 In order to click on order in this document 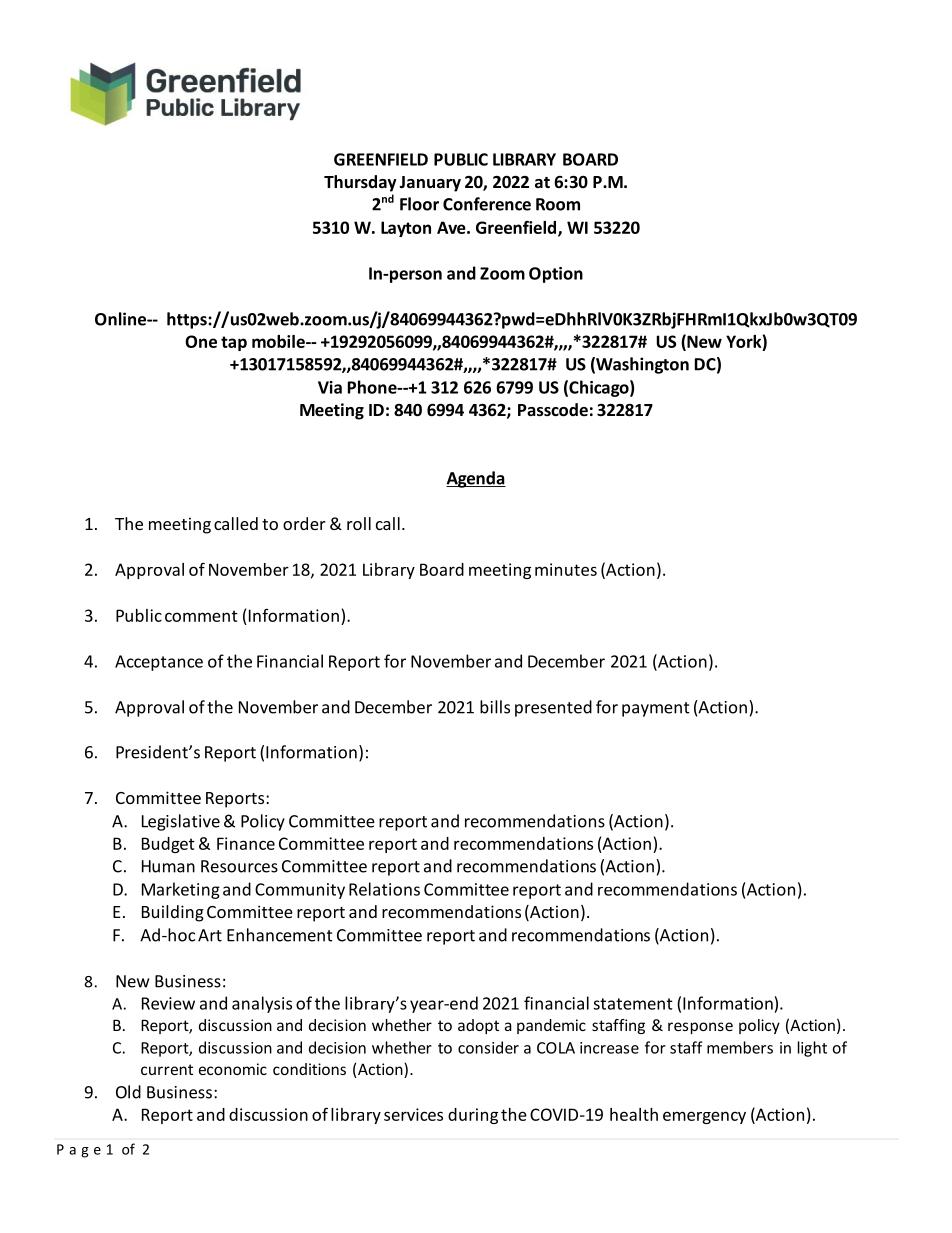, I will do `click(304, 523)`.
